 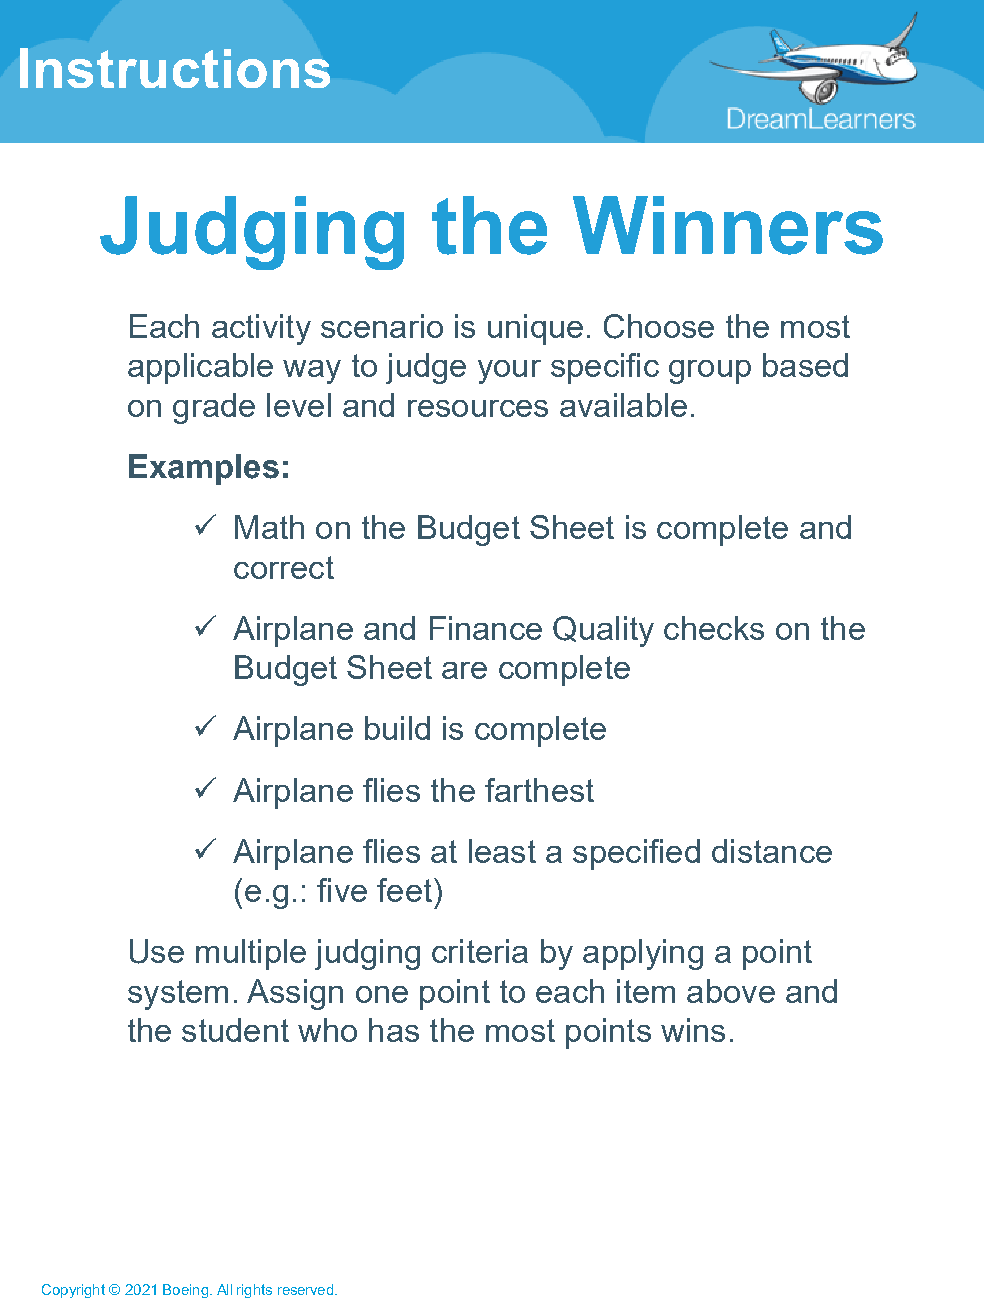 I want to click on are, so click(x=464, y=670).
